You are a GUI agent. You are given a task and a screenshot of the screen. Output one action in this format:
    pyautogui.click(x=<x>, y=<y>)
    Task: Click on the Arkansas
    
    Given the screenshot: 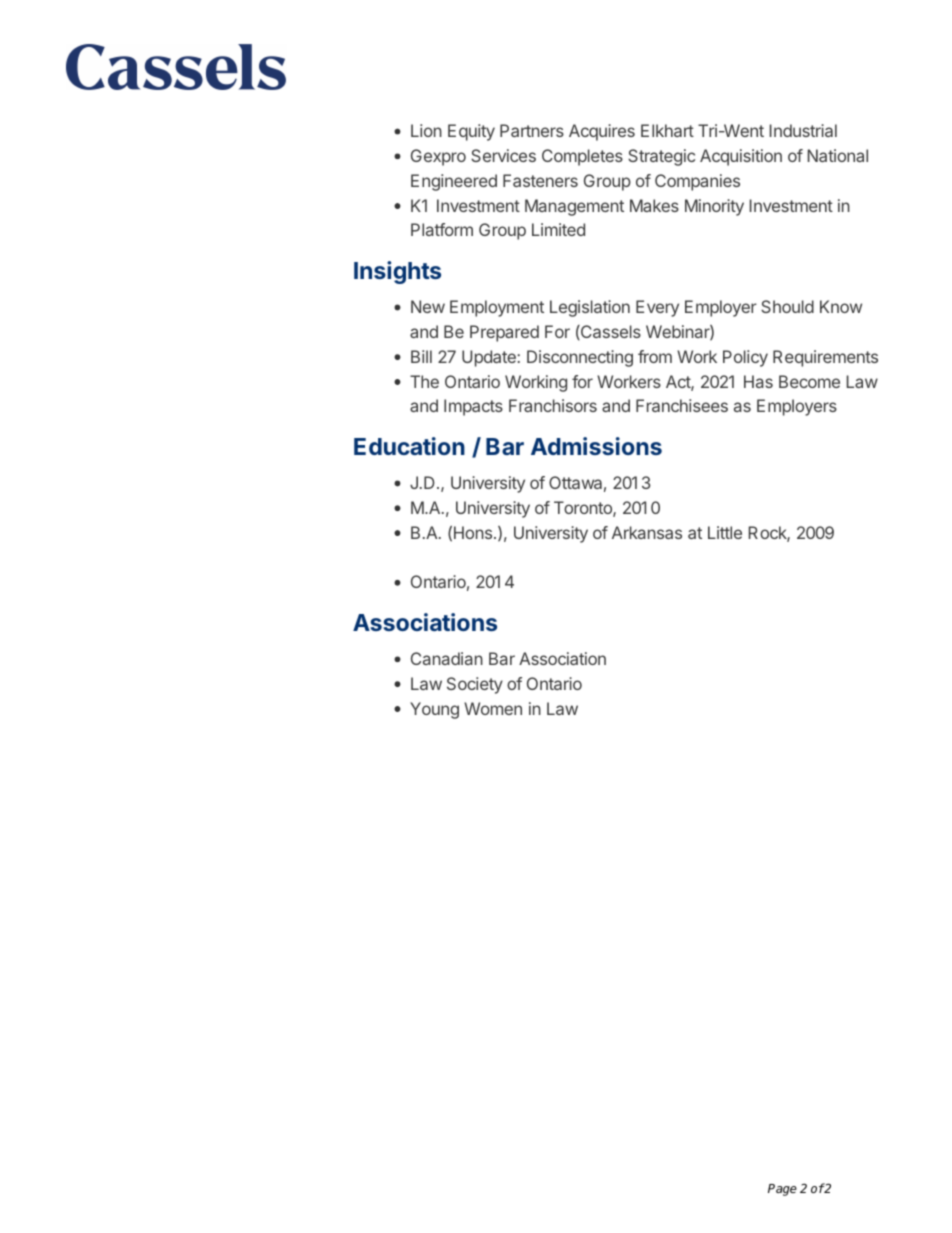 What is the action you would take?
    pyautogui.click(x=647, y=532)
